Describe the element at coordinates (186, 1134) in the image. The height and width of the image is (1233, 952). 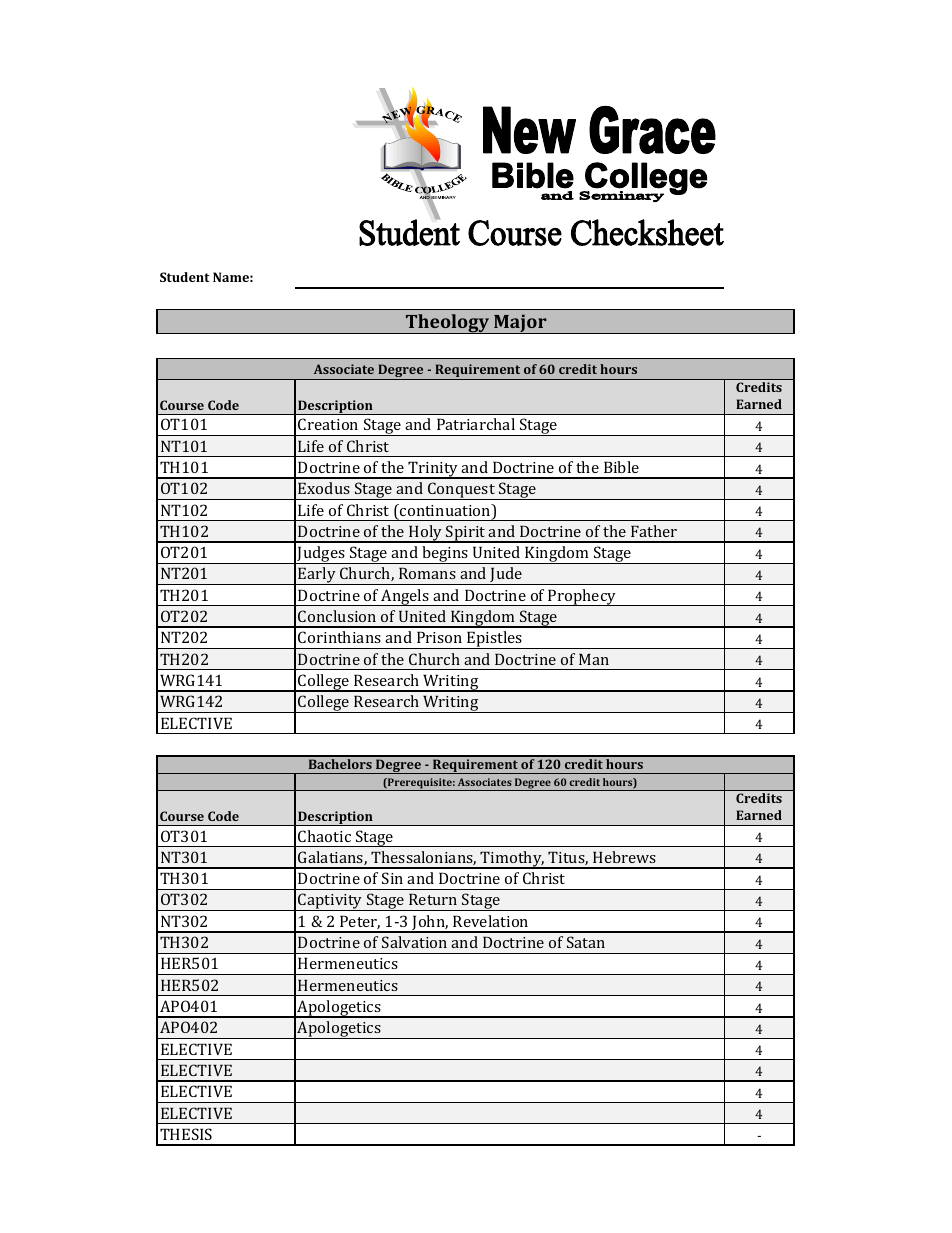
I see `THESIS` at that location.
